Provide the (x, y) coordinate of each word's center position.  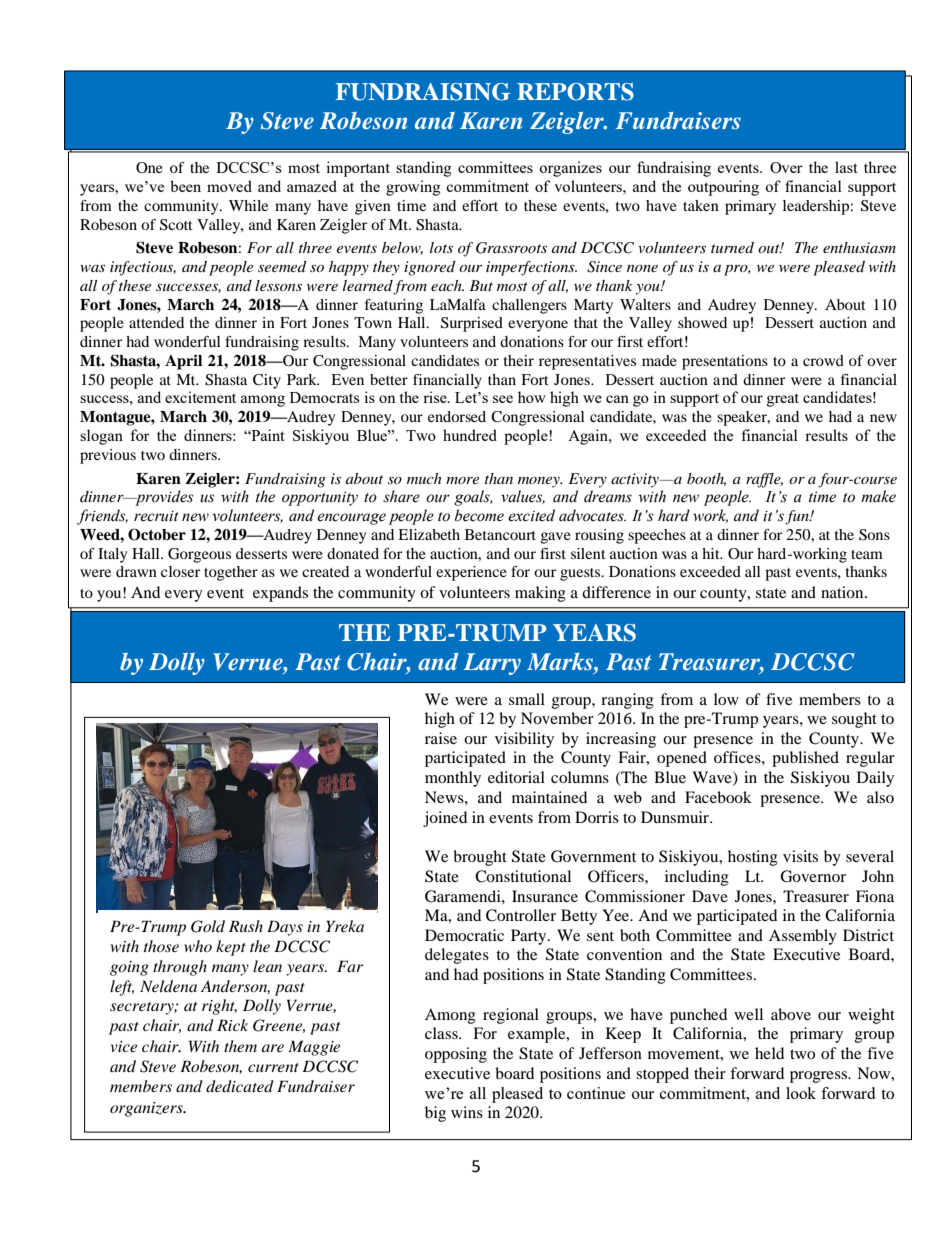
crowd (823, 360)
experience (471, 573)
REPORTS (575, 92)
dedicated (240, 1086)
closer (180, 571)
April (183, 362)
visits (800, 856)
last (846, 167)
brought (480, 858)
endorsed (457, 416)
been (185, 186)
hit (712, 553)
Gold (208, 926)
